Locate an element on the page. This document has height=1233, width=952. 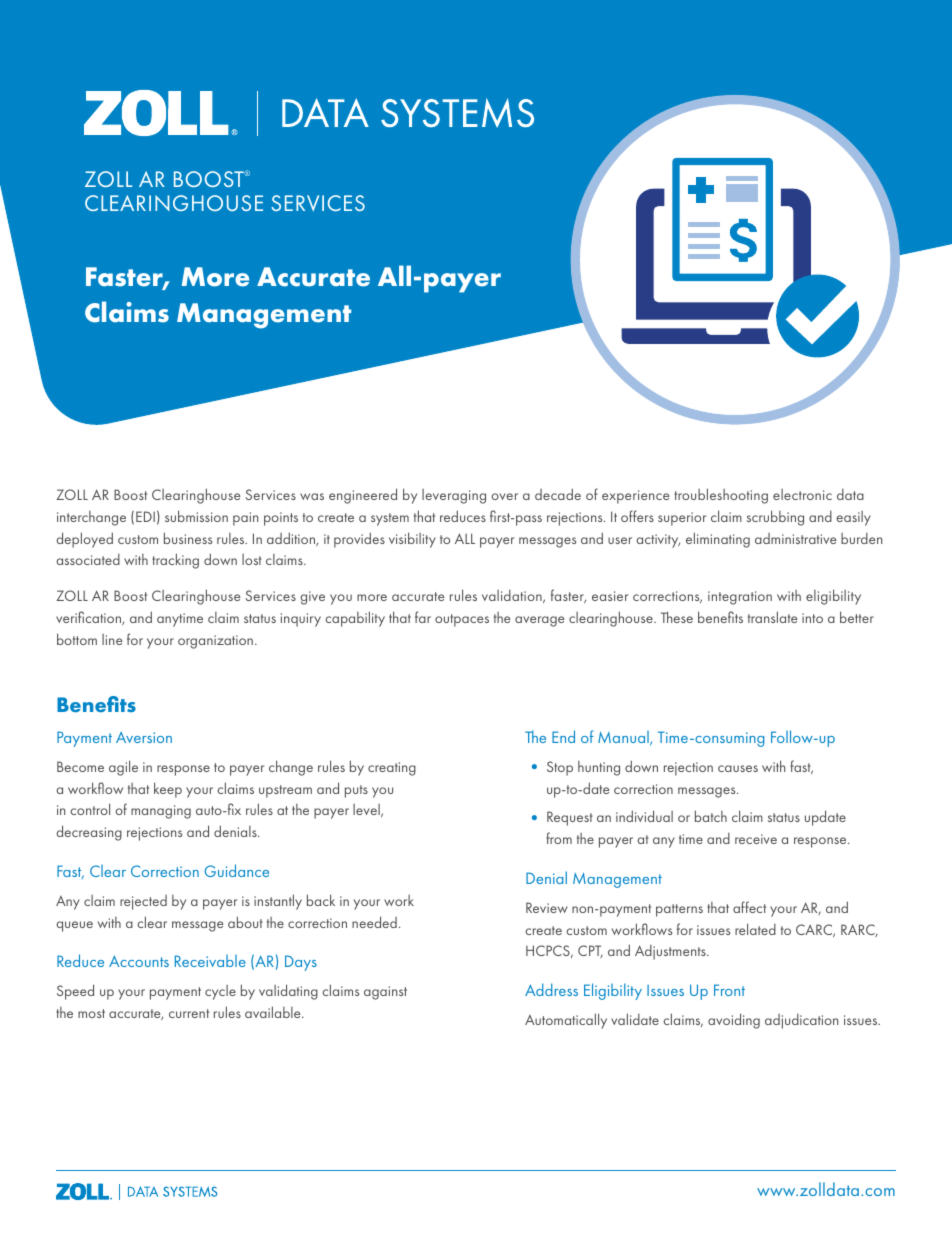
organization is located at coordinates (215, 642).
